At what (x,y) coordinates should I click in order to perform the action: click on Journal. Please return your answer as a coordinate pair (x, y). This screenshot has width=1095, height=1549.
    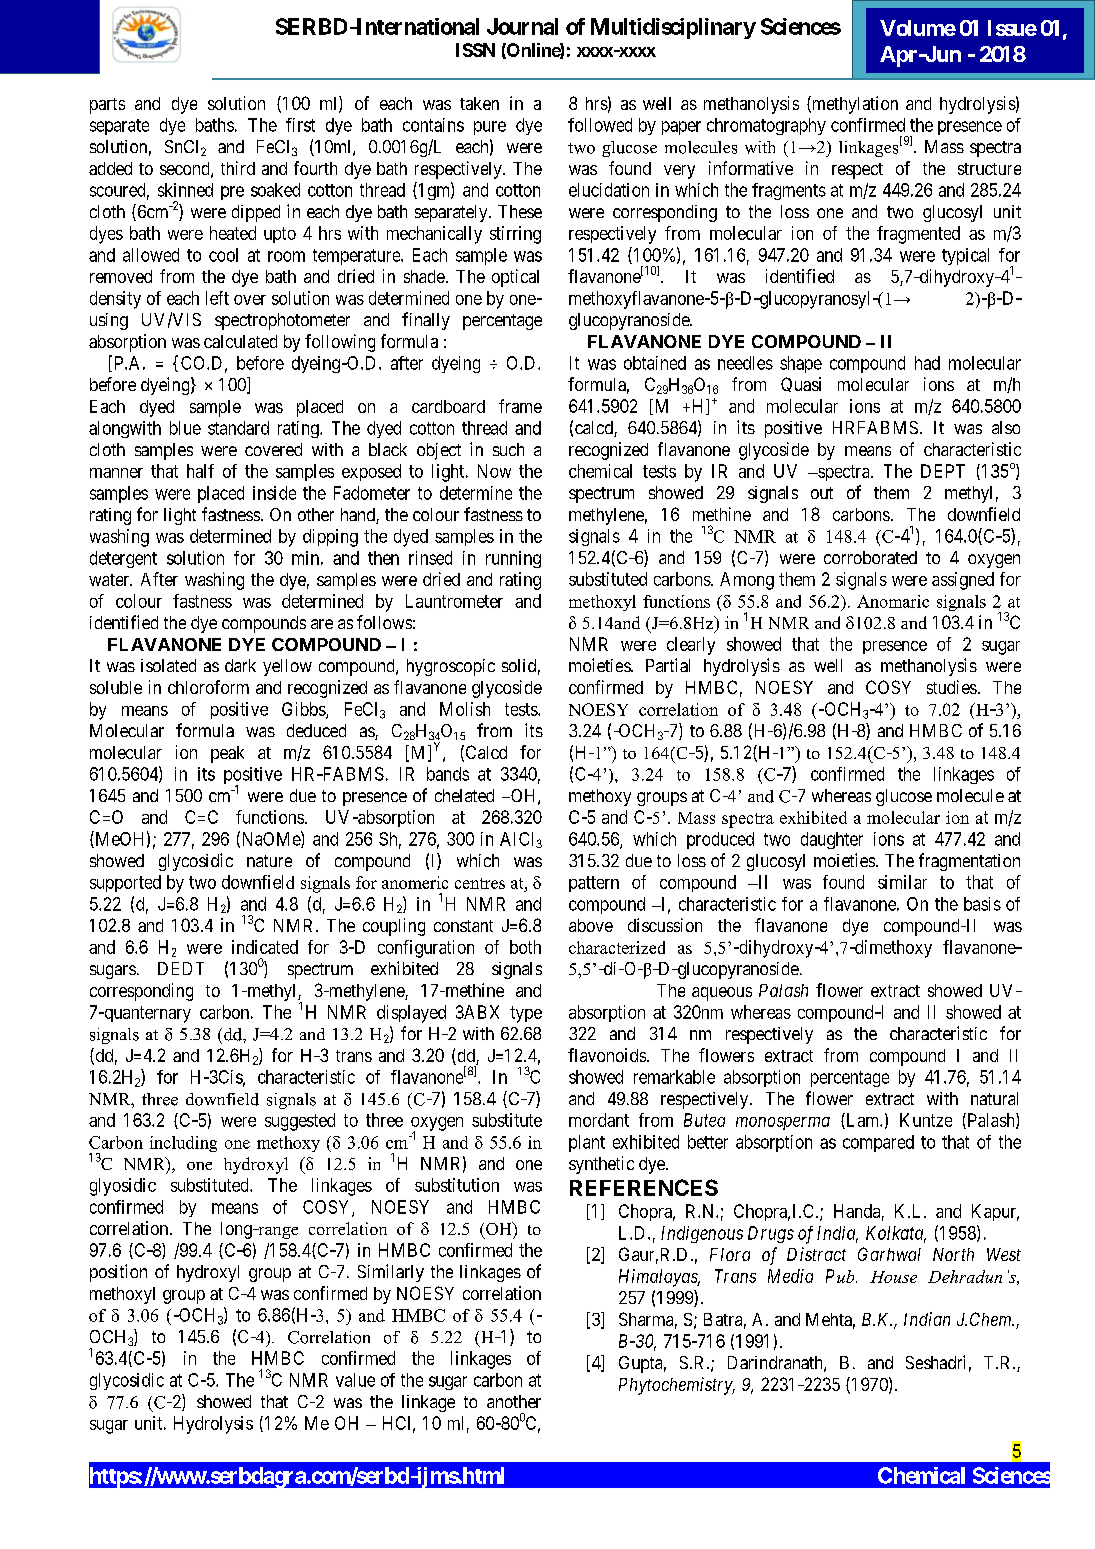
    Looking at the image, I should click on (522, 26).
